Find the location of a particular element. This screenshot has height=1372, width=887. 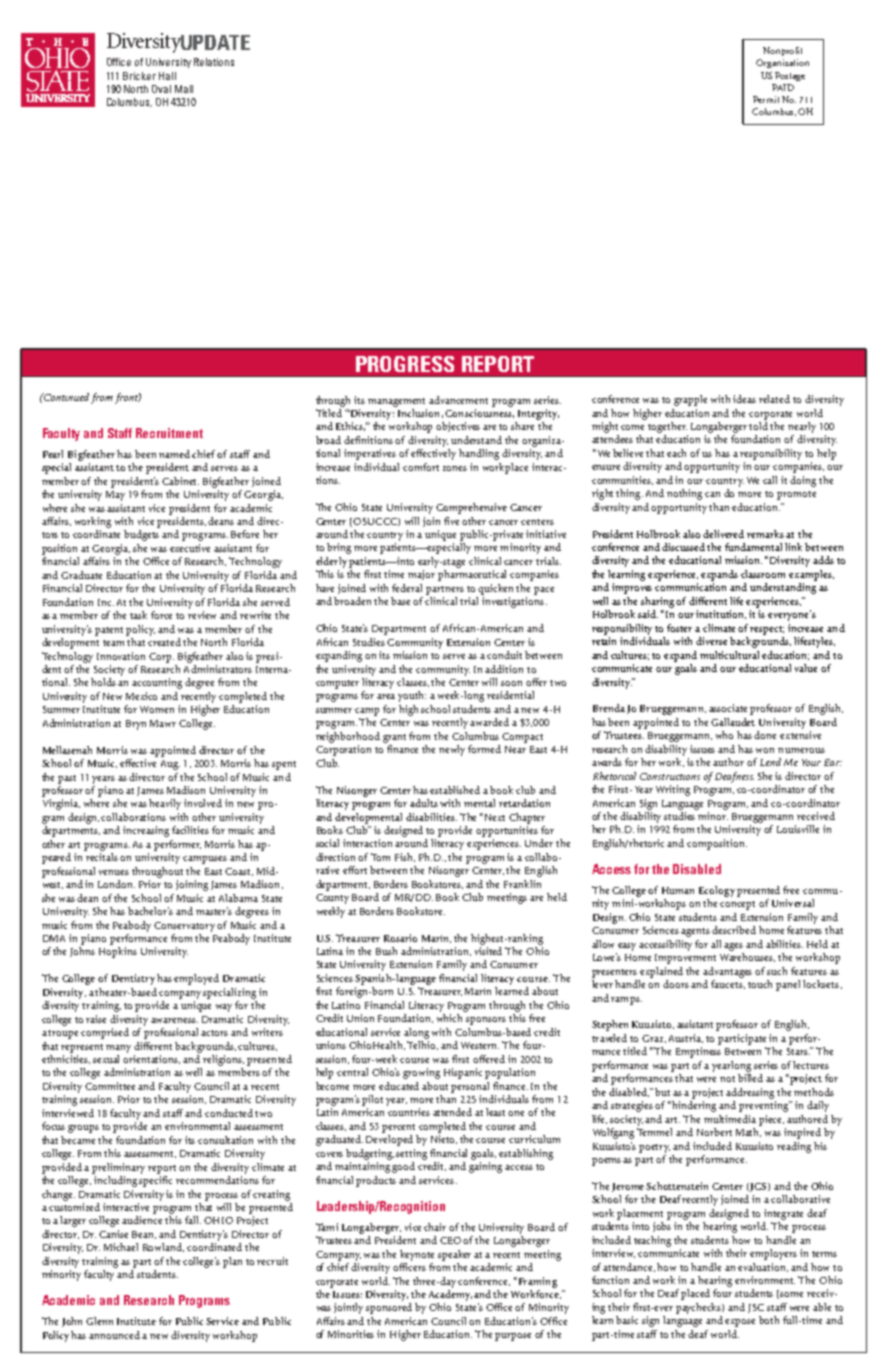

Mall is located at coordinates (184, 89).
